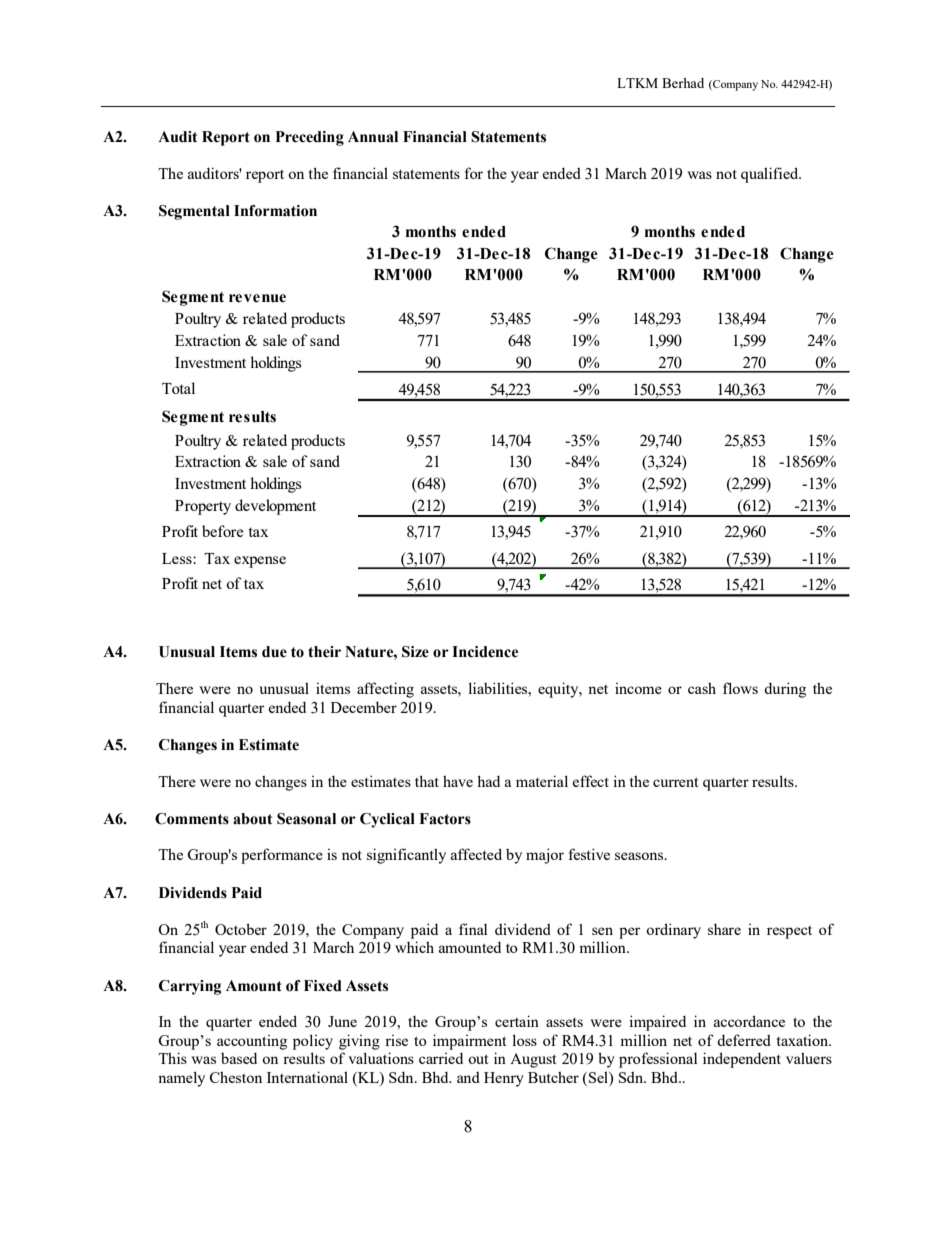 The image size is (952, 1233). I want to click on Annual, so click(373, 137).
